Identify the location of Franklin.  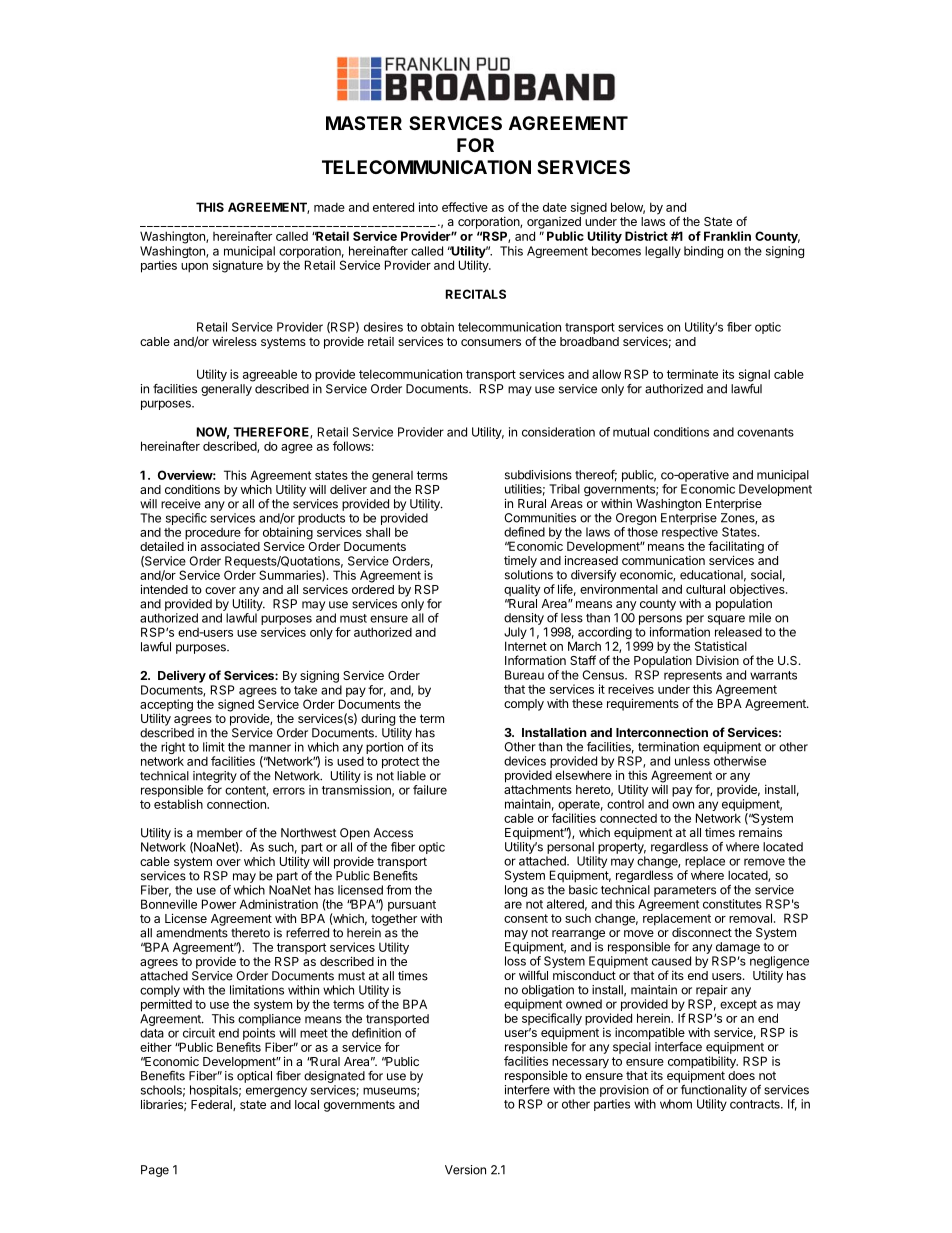
(727, 236).
